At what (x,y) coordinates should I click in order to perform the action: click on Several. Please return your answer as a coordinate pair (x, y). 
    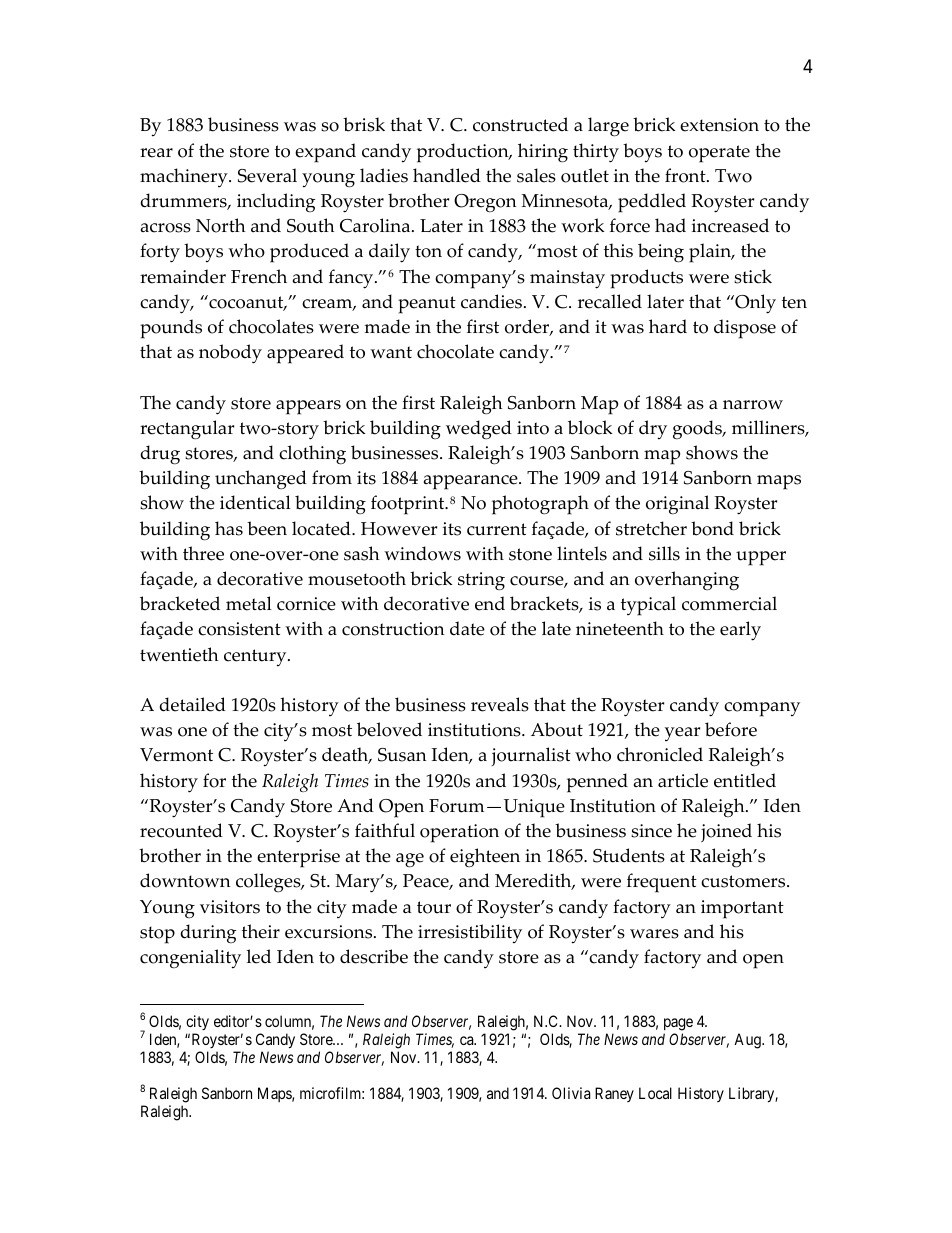
    Looking at the image, I should click on (267, 175).
